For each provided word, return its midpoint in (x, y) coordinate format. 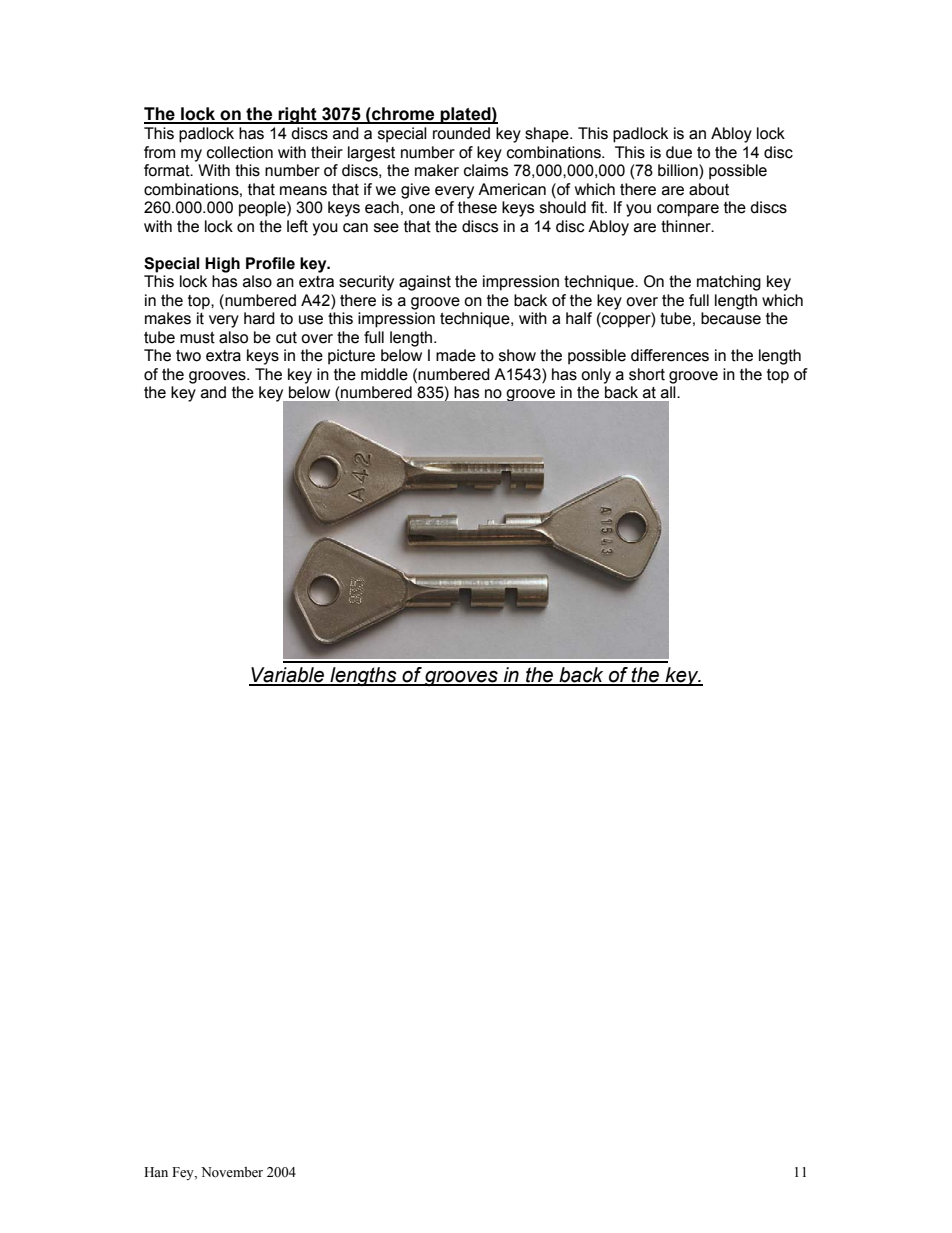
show (517, 355)
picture (351, 357)
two (188, 356)
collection (240, 152)
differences (670, 355)
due (679, 152)
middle (384, 374)
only (596, 376)
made (456, 355)
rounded (461, 133)
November (232, 1172)
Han (156, 1172)
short (647, 374)
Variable (287, 676)
